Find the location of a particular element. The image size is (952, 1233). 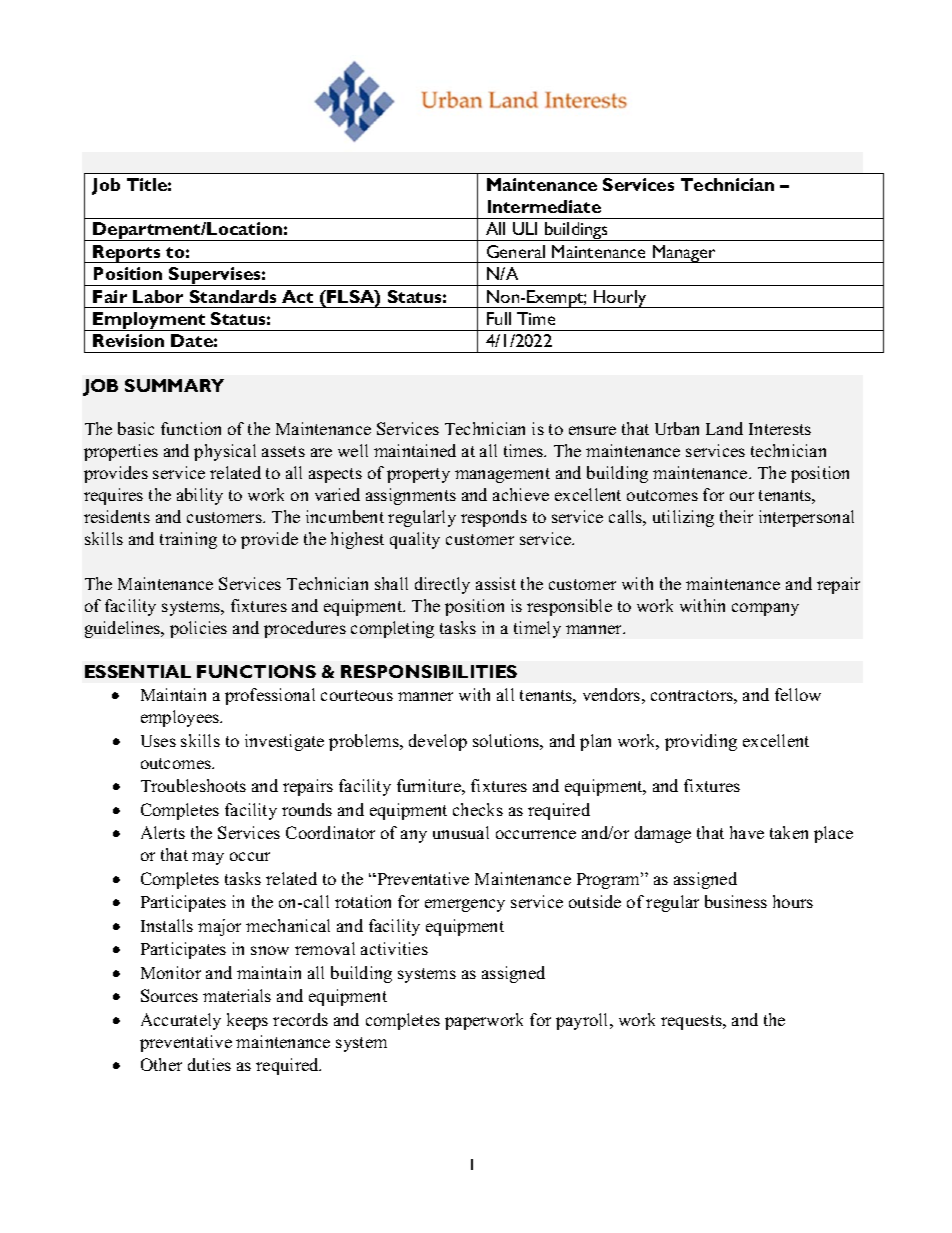

Manager is located at coordinates (685, 254).
